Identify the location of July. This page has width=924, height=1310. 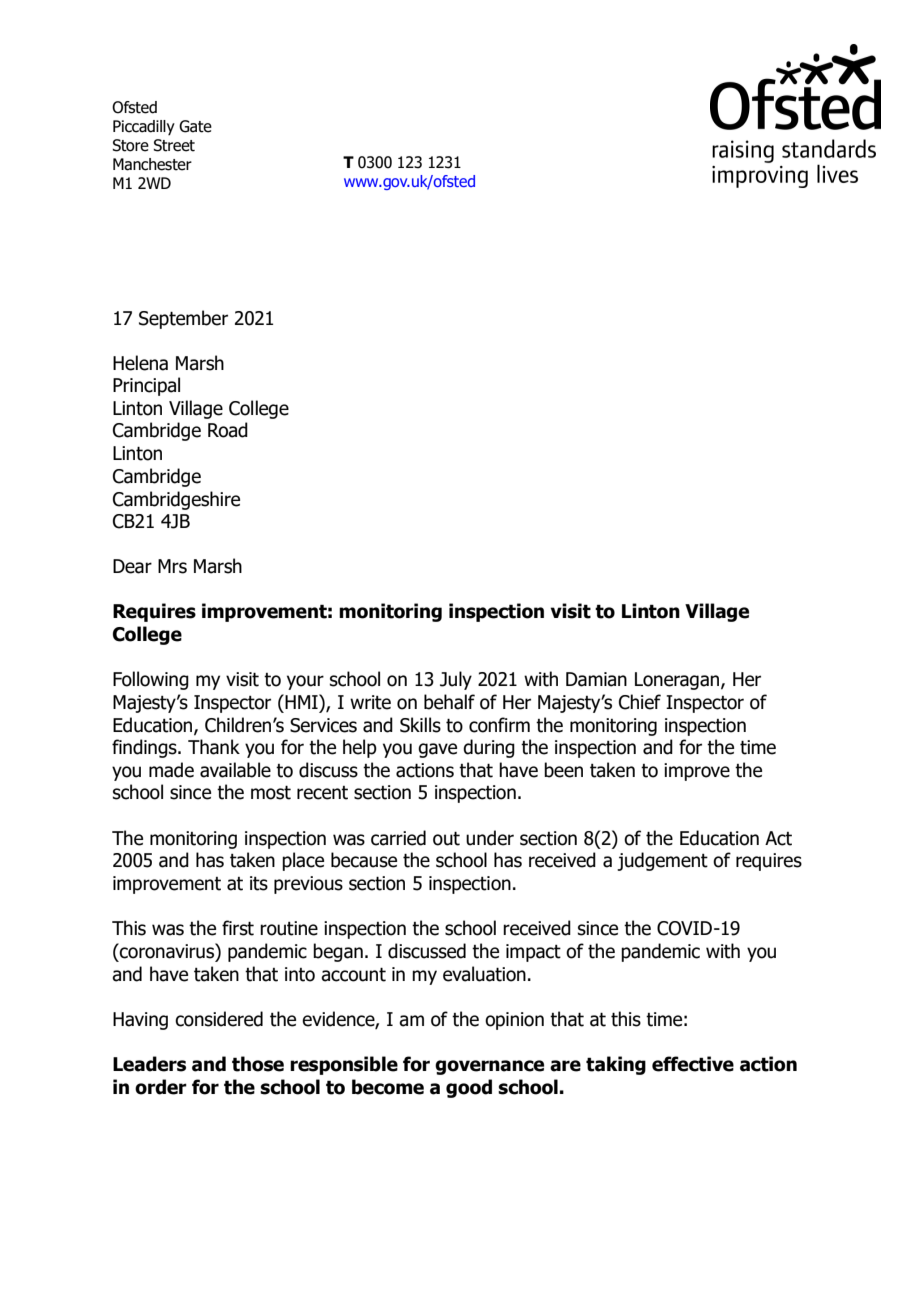
(456, 680).
